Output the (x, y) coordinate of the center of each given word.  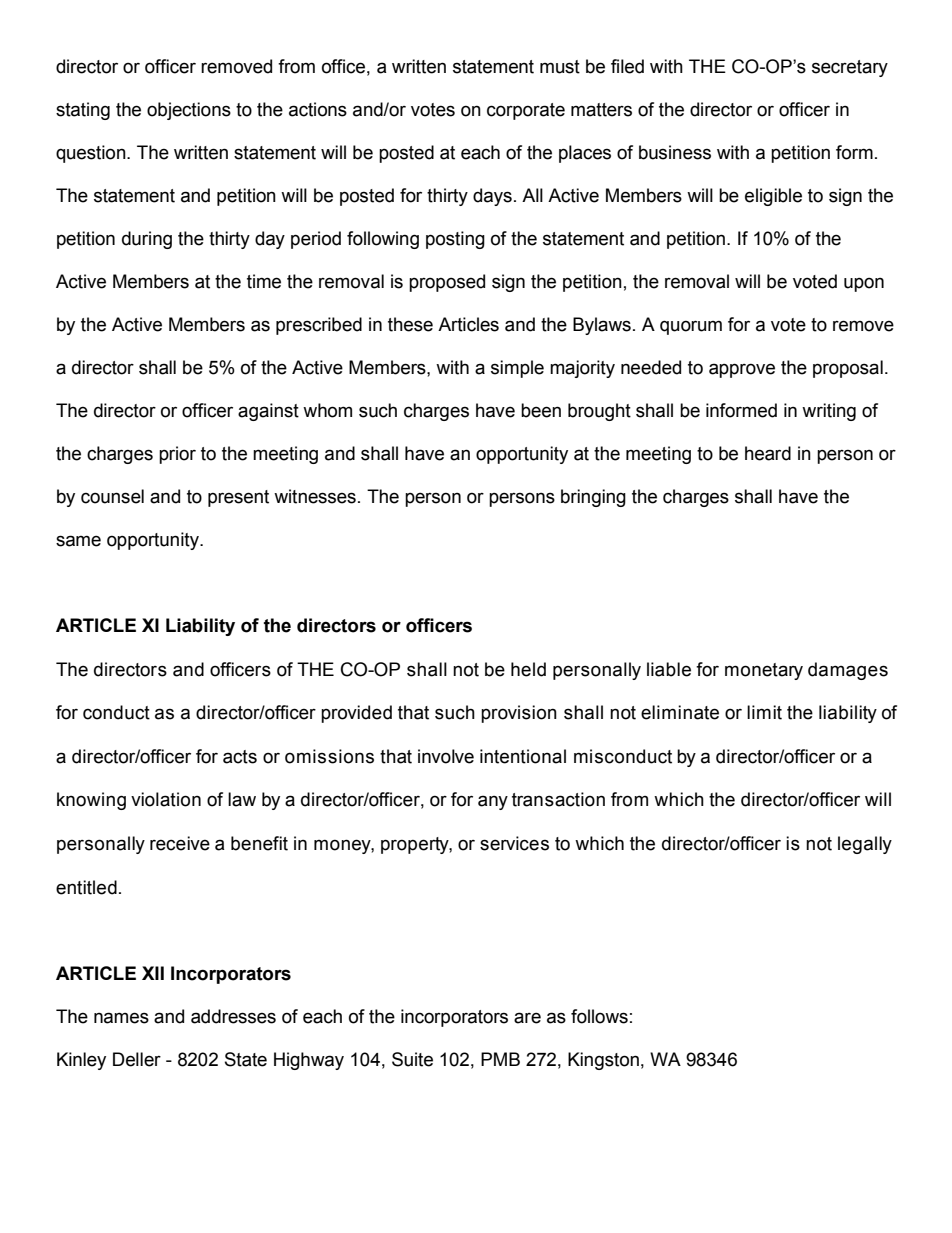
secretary (850, 68)
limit (764, 712)
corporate (526, 111)
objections (189, 111)
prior (177, 455)
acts (240, 757)
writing (829, 412)
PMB (500, 1059)
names (121, 1018)
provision (519, 714)
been (541, 410)
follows (599, 1016)
